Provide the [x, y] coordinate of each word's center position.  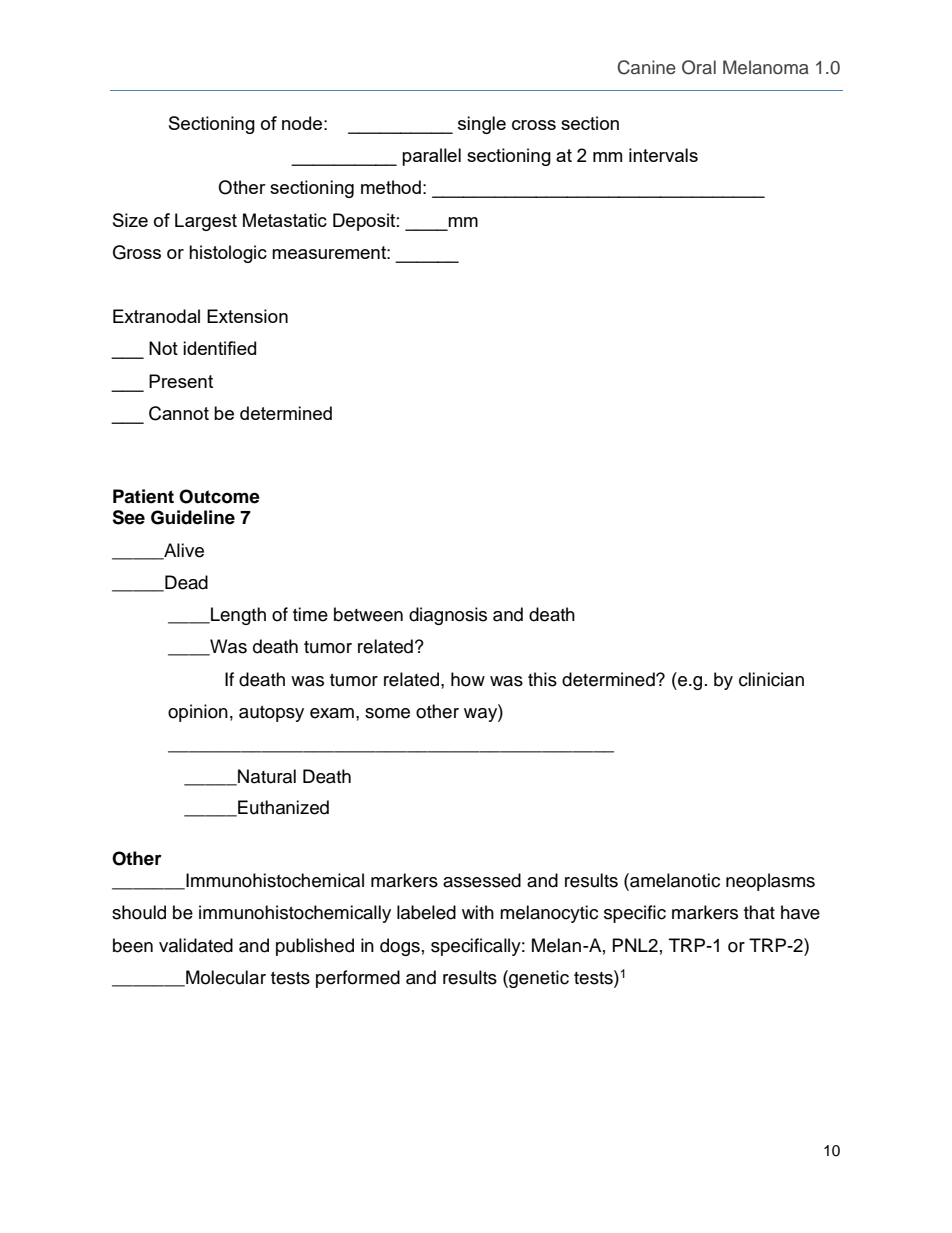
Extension [247, 316]
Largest [206, 222]
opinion [198, 713]
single [482, 125]
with [478, 912]
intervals [663, 155]
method [391, 187]
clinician [771, 679]
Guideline [193, 517]
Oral [699, 67]
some [387, 713]
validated [196, 945]
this [542, 679]
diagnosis [448, 616]
